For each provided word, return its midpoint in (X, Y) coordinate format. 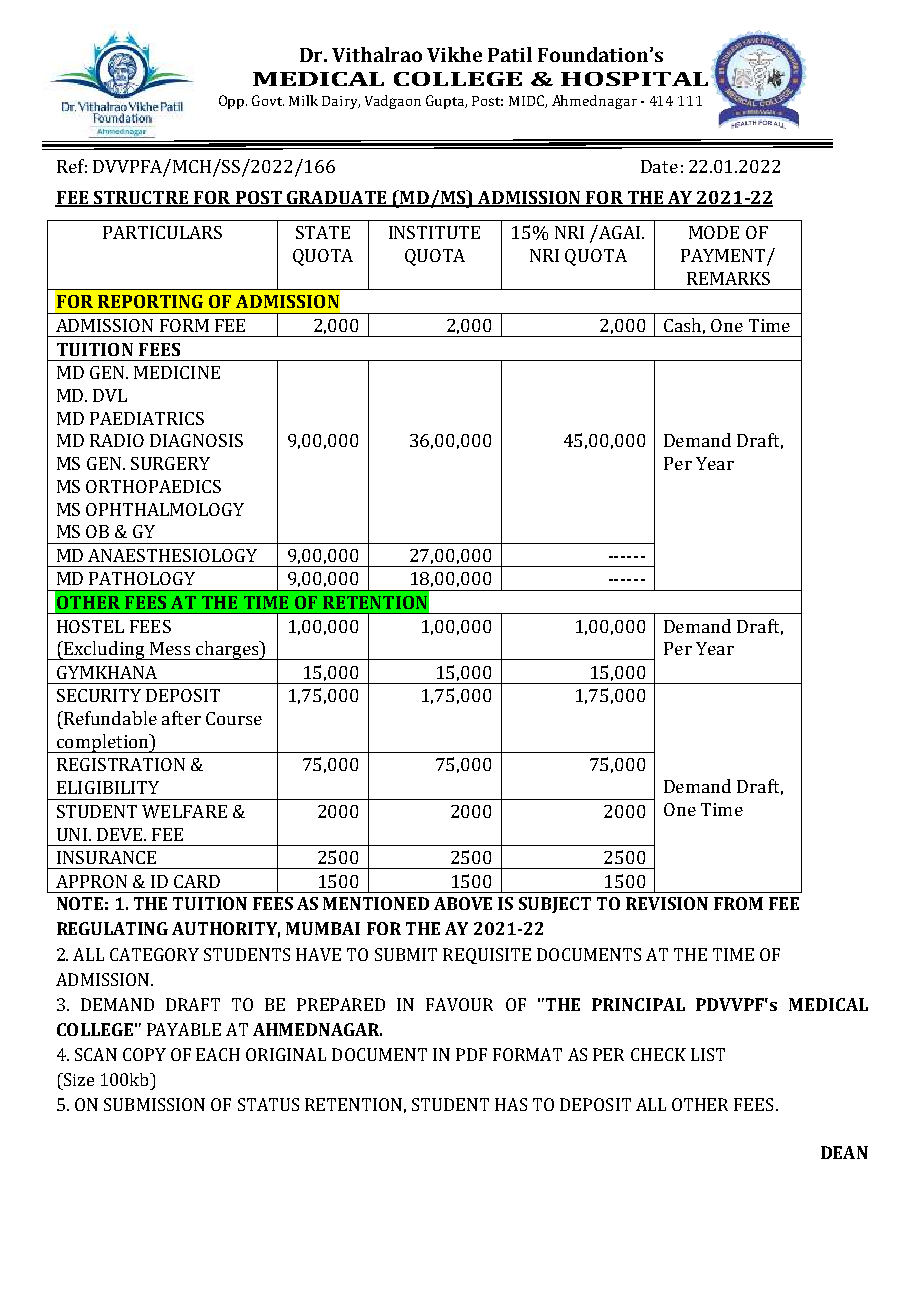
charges (227, 650)
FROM (738, 903)
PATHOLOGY (142, 578)
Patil (510, 54)
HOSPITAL (634, 79)
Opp (231, 102)
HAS (511, 1104)
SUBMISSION (154, 1104)
